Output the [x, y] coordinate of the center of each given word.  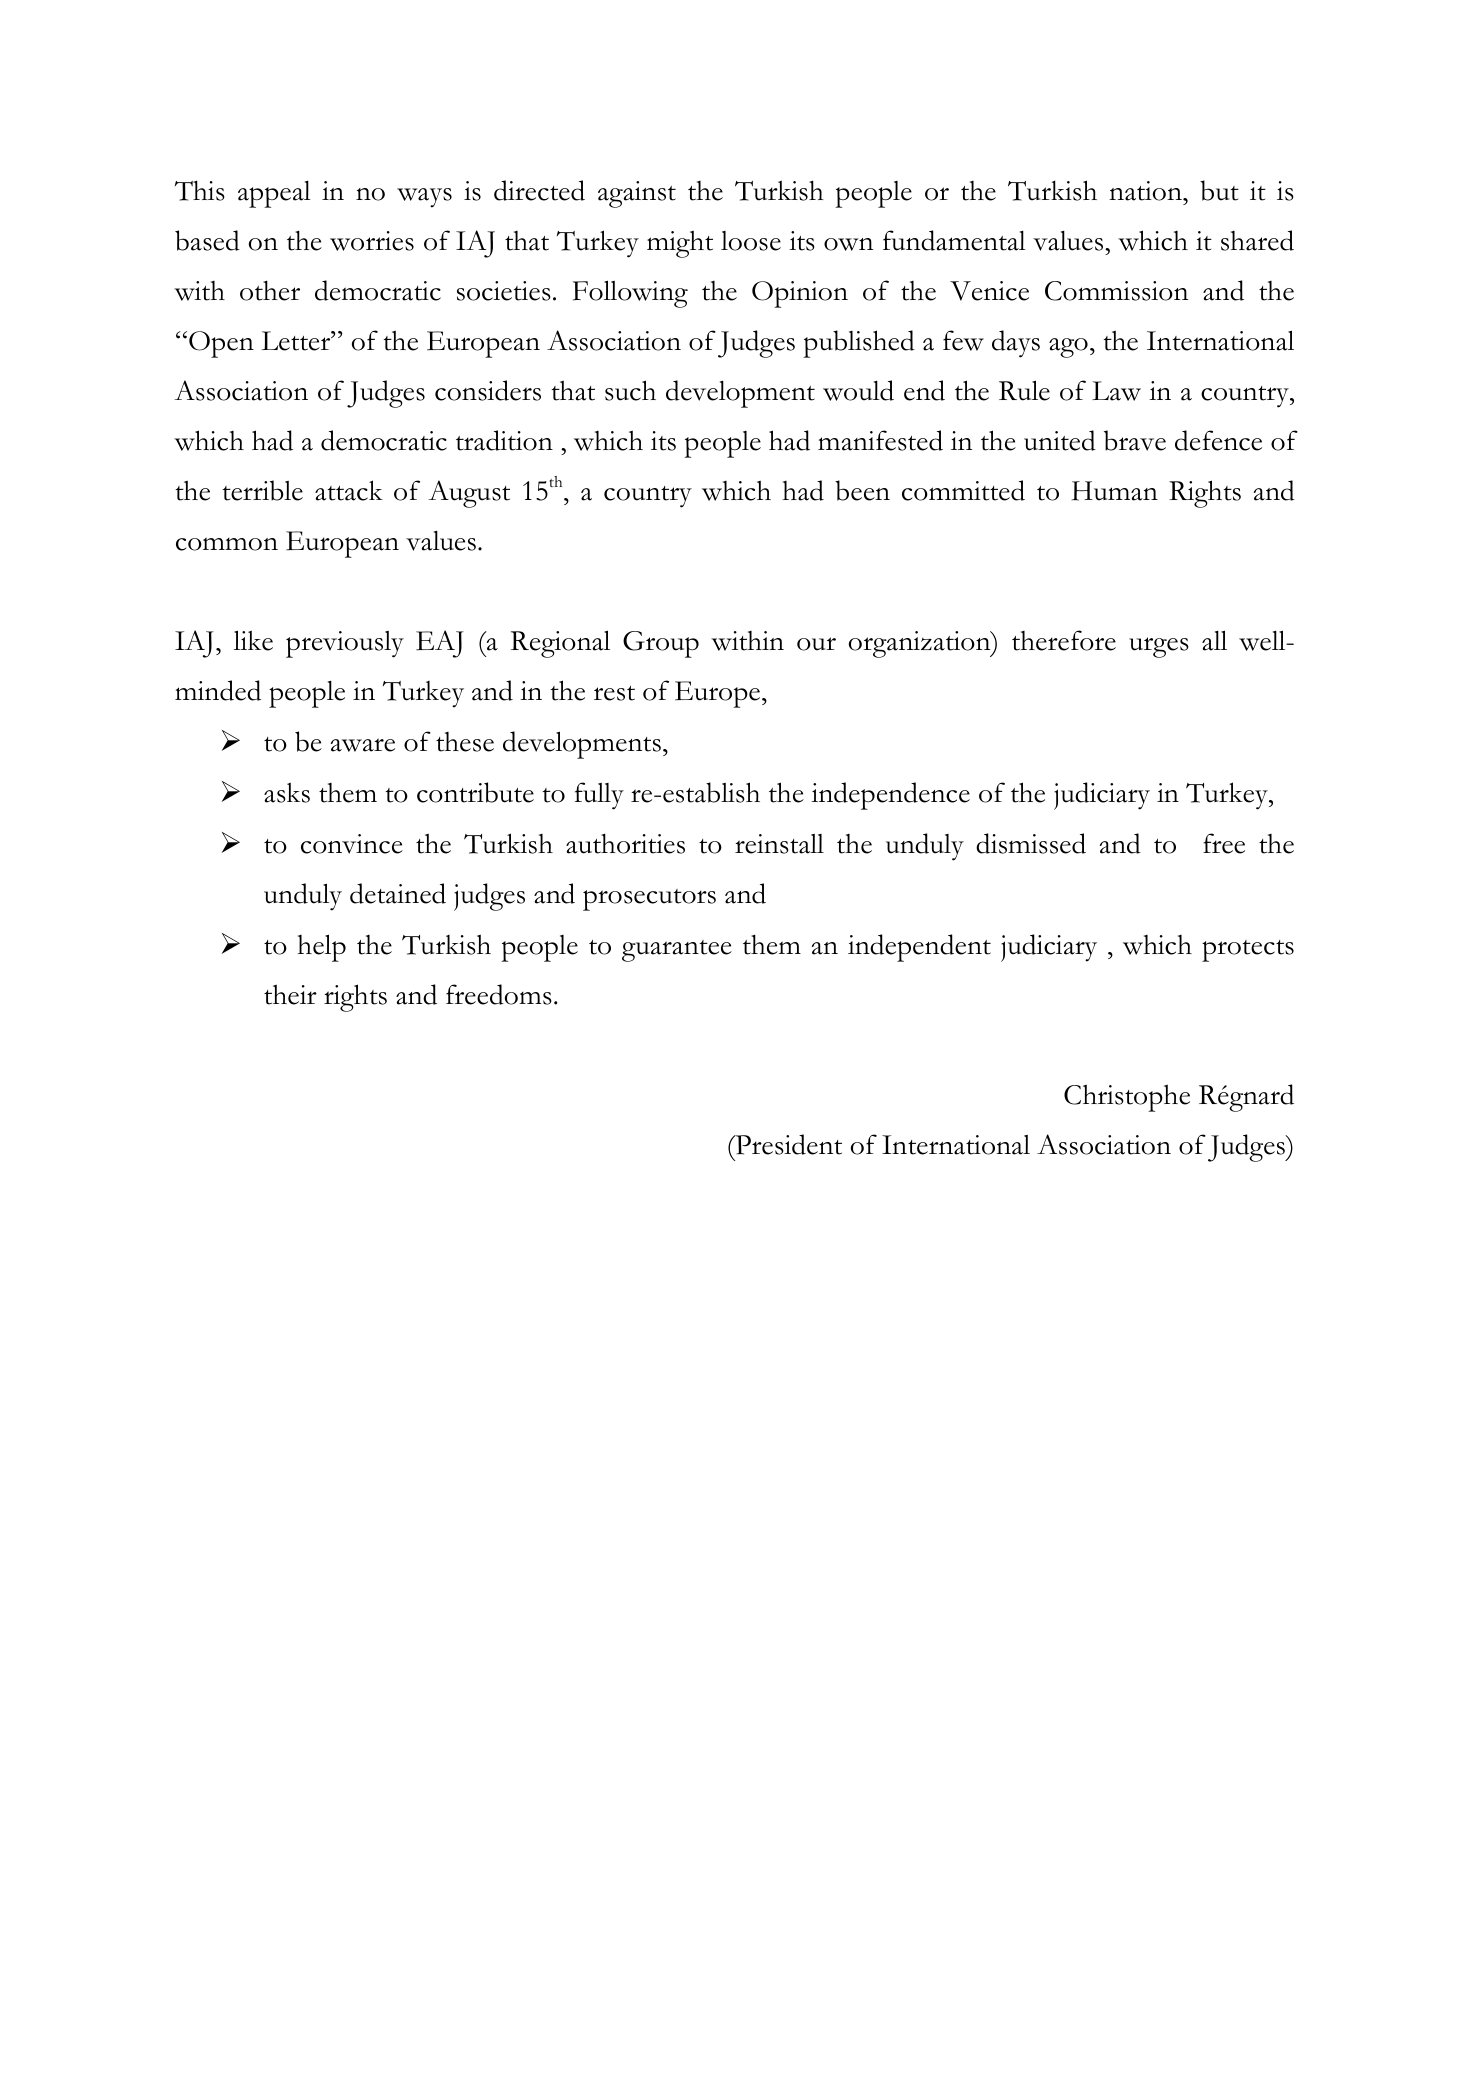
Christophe [1127, 1098]
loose [751, 241]
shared [1257, 240]
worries [372, 241]
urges [1159, 647]
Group [661, 644]
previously [345, 644]
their [290, 994]
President [787, 1144]
